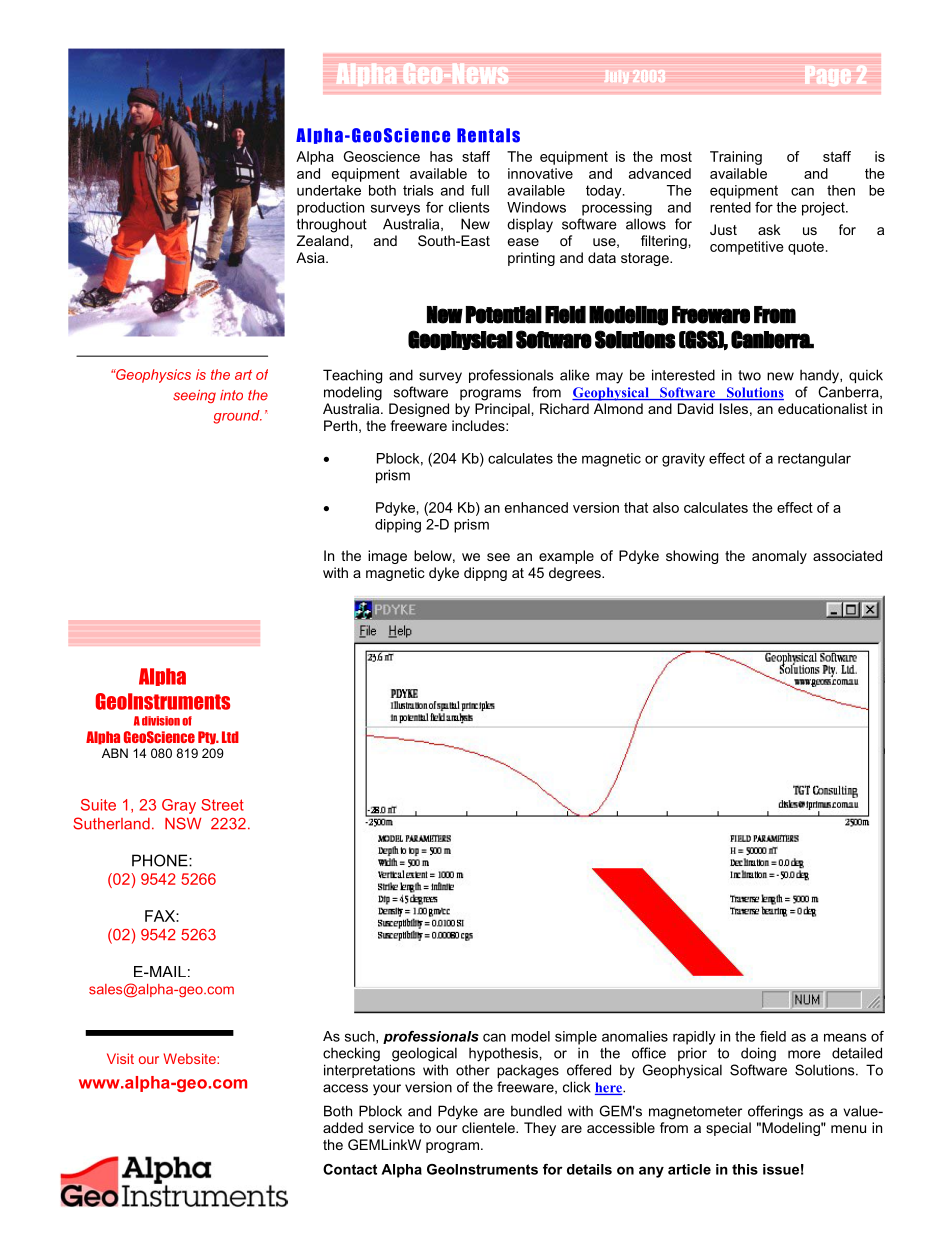 The width and height of the document is (952, 1233). Describe the element at coordinates (190, 1058) in the document. I see `Website` at that location.
